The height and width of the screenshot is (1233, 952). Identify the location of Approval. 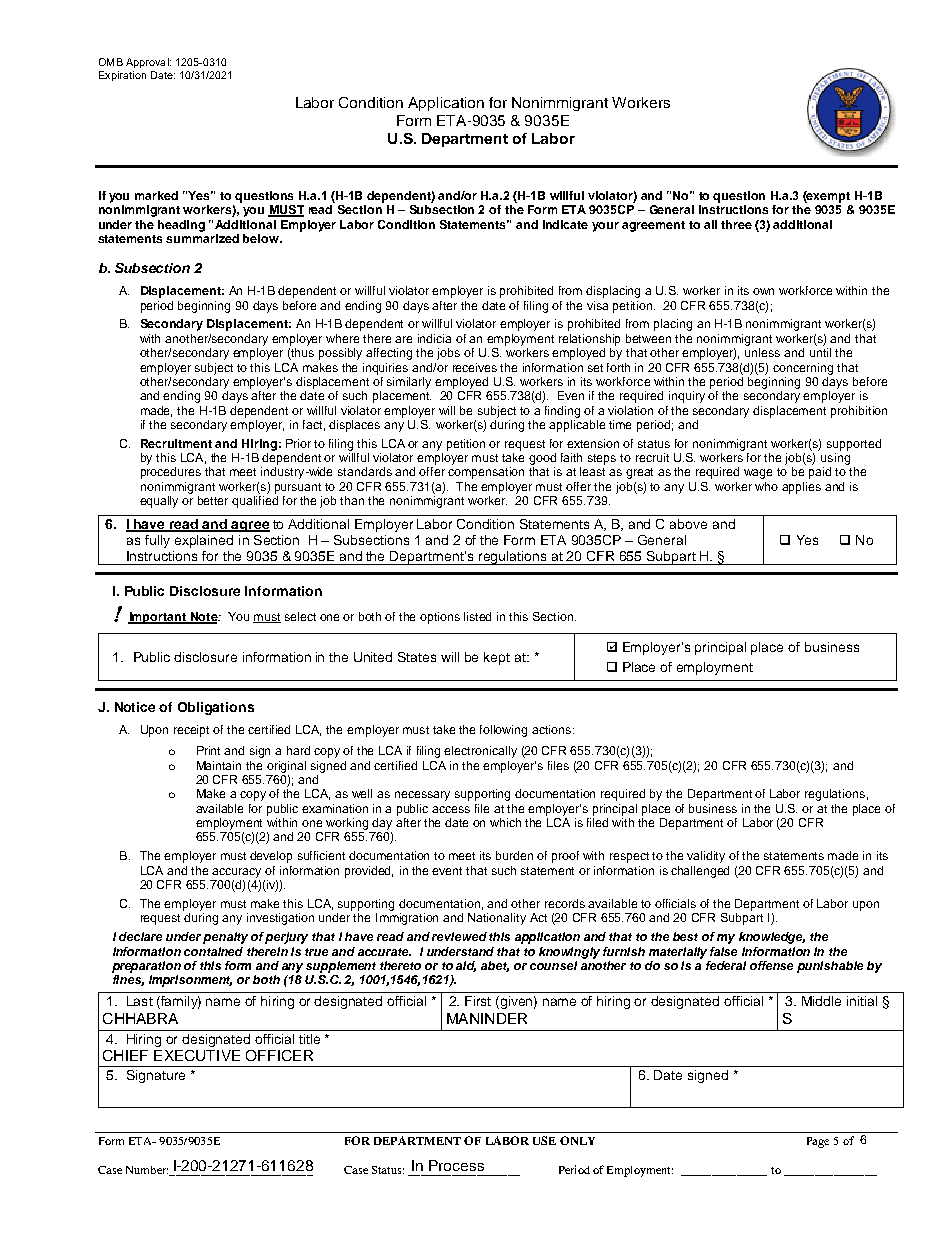
(148, 63).
